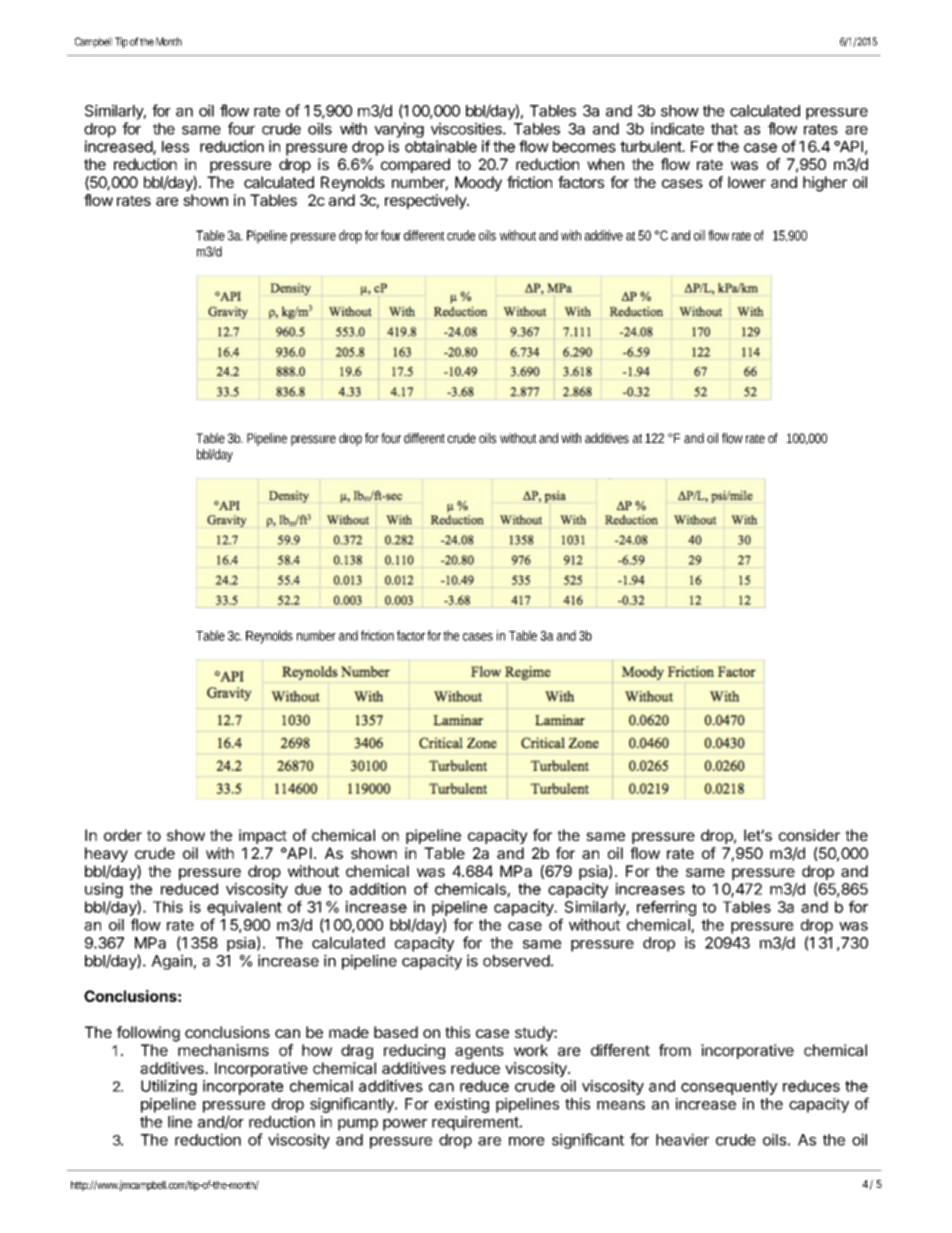  What do you see at coordinates (123, 835) in the document?
I see `order` at bounding box center [123, 835].
